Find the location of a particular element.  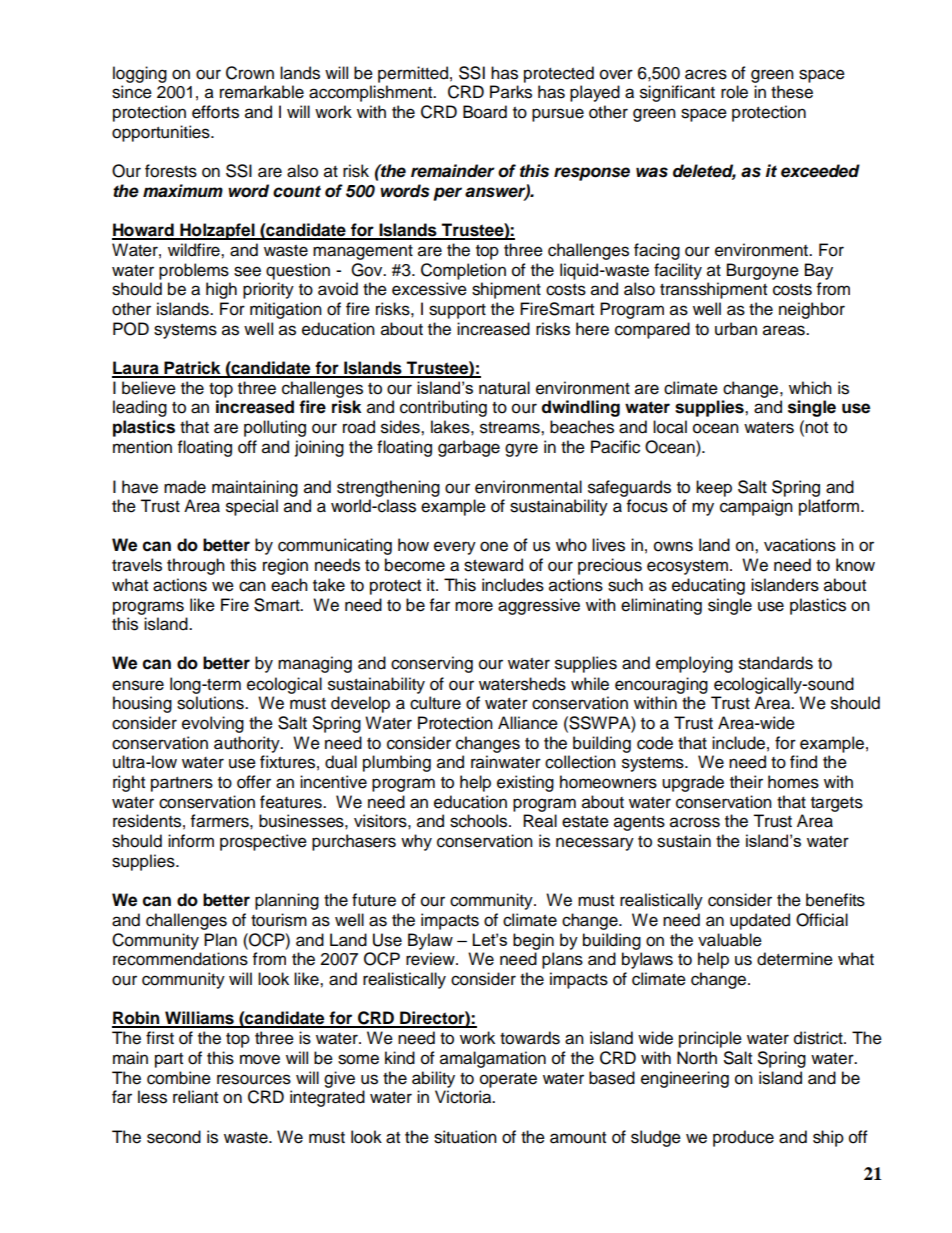

more is located at coordinates (474, 606).
